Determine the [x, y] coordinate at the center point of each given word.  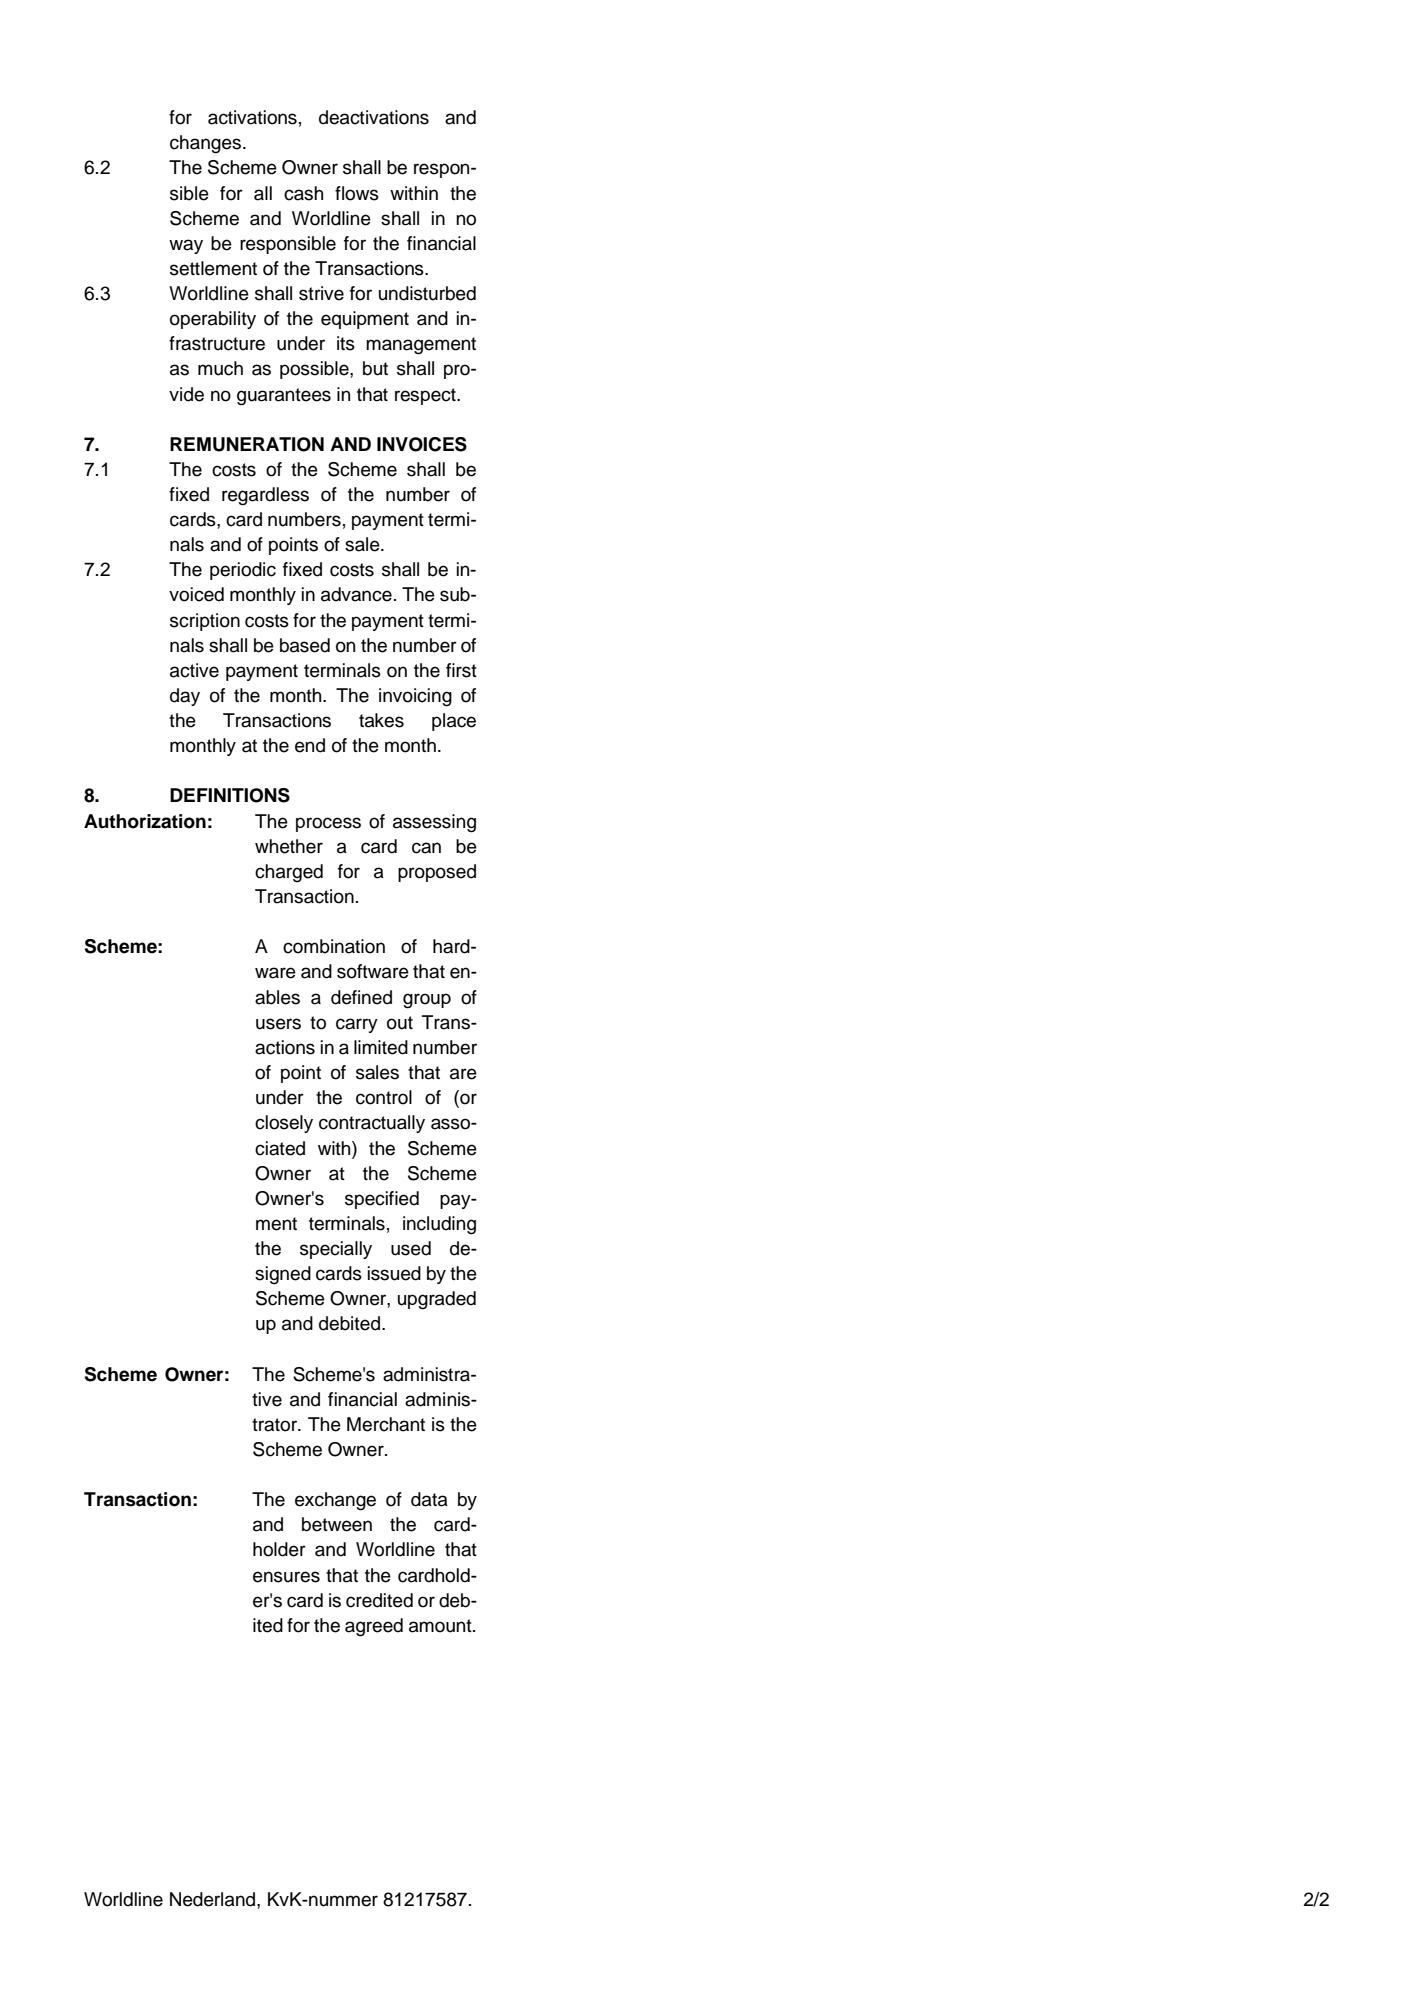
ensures [286, 1577]
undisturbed [427, 293]
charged [289, 873]
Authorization [145, 821]
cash [303, 193]
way [186, 246]
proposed [437, 873]
